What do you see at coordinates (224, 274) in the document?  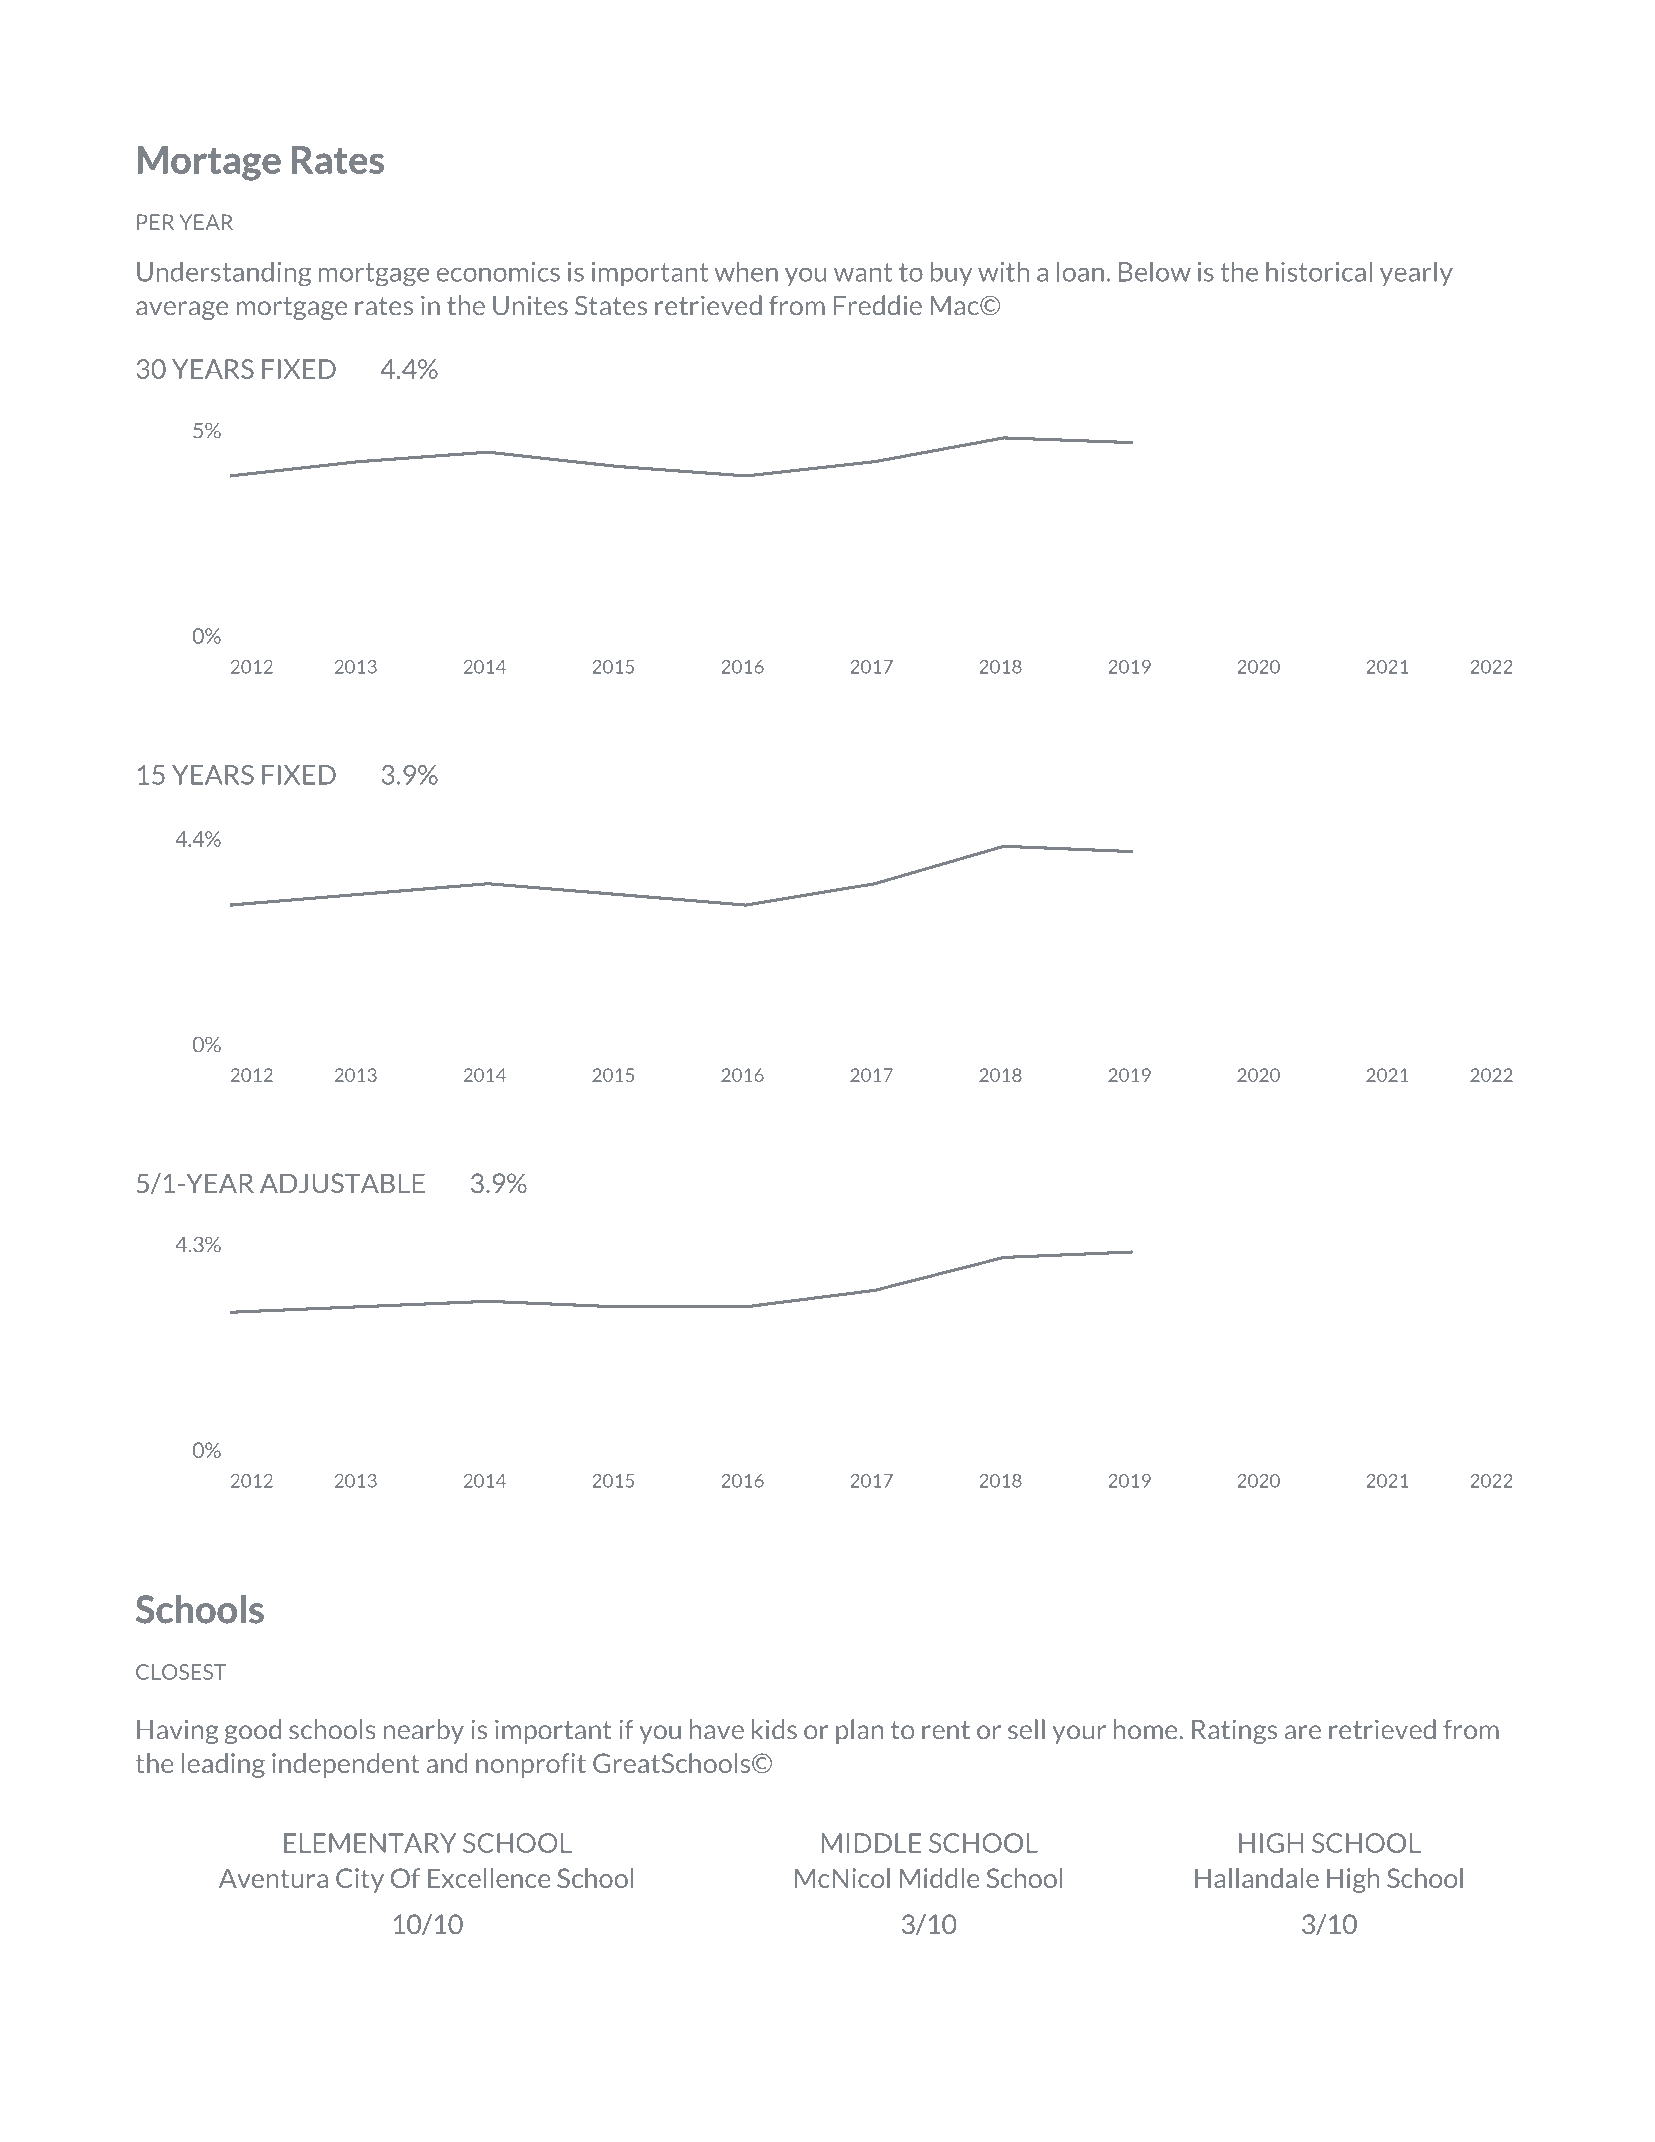 I see `Understanding` at bounding box center [224, 274].
